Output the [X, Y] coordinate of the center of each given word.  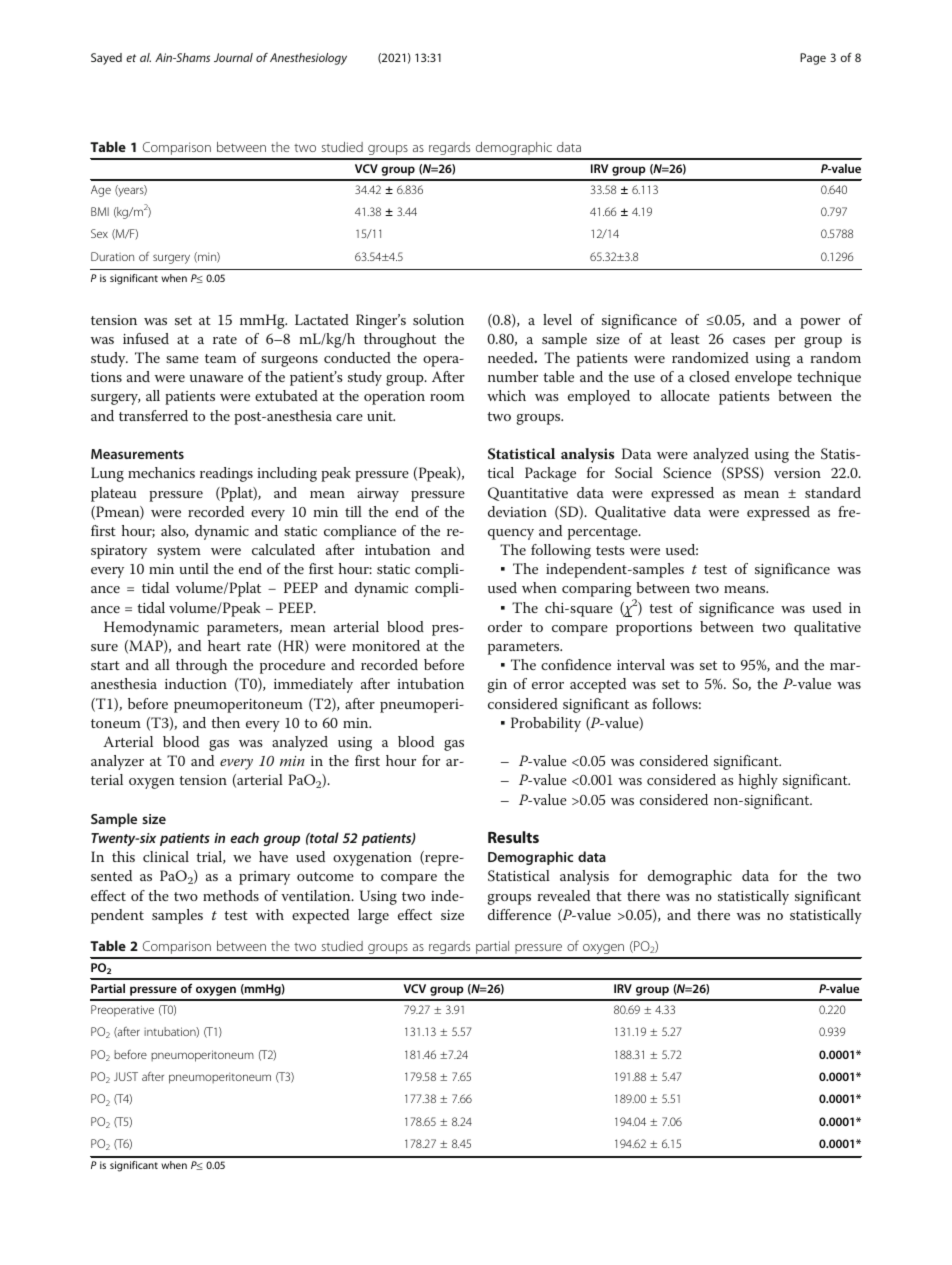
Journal [233, 57]
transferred [153, 415]
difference [519, 914]
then [225, 722]
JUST [126, 1076]
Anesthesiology [308, 59]
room [447, 397]
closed [709, 376]
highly [758, 781]
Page [813, 59]
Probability [546, 724]
